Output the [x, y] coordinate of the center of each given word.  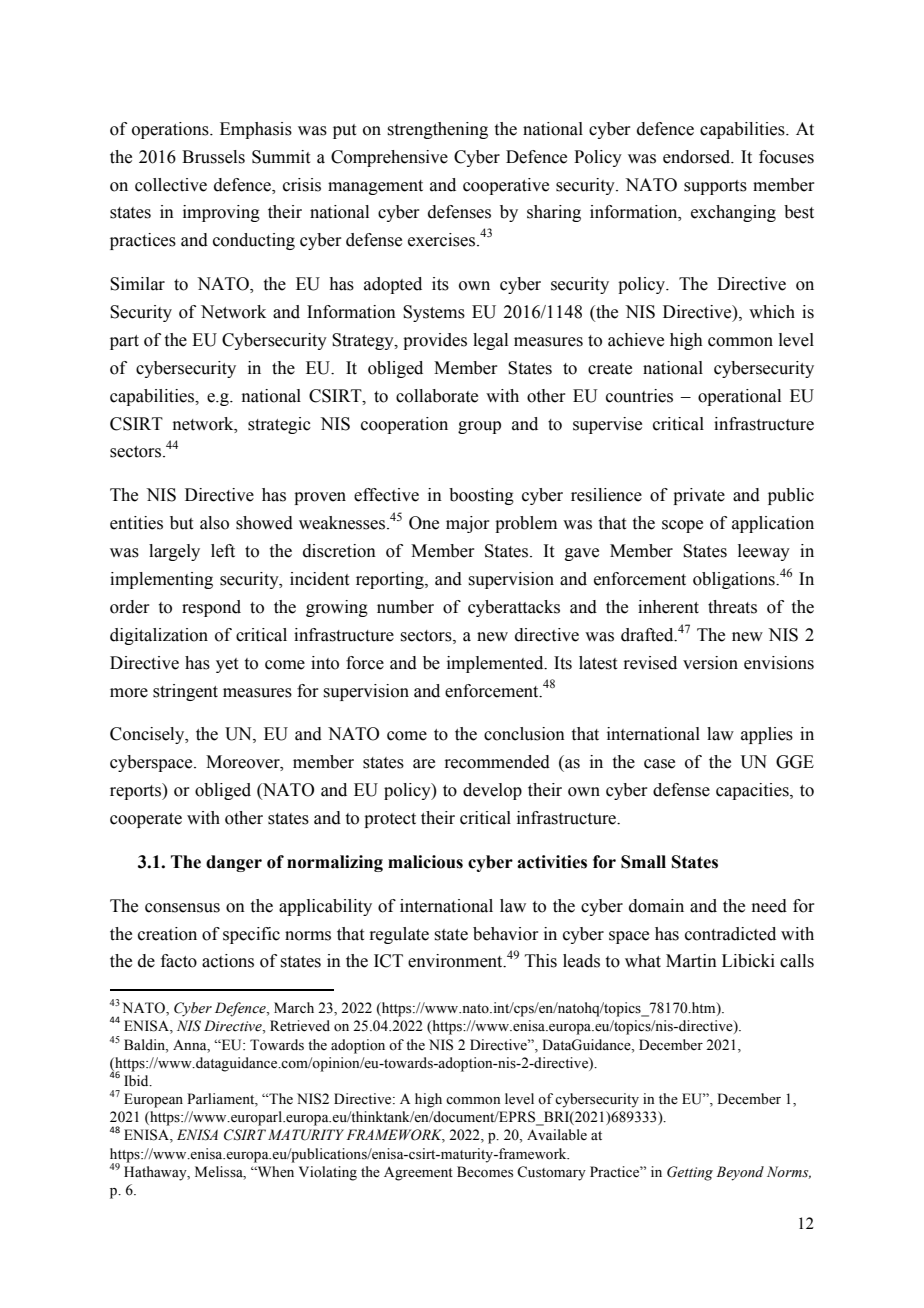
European [153, 1100]
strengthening [437, 130]
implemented [496, 664]
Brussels [213, 157]
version [710, 663]
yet [227, 665]
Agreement [418, 1174]
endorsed [698, 157]
